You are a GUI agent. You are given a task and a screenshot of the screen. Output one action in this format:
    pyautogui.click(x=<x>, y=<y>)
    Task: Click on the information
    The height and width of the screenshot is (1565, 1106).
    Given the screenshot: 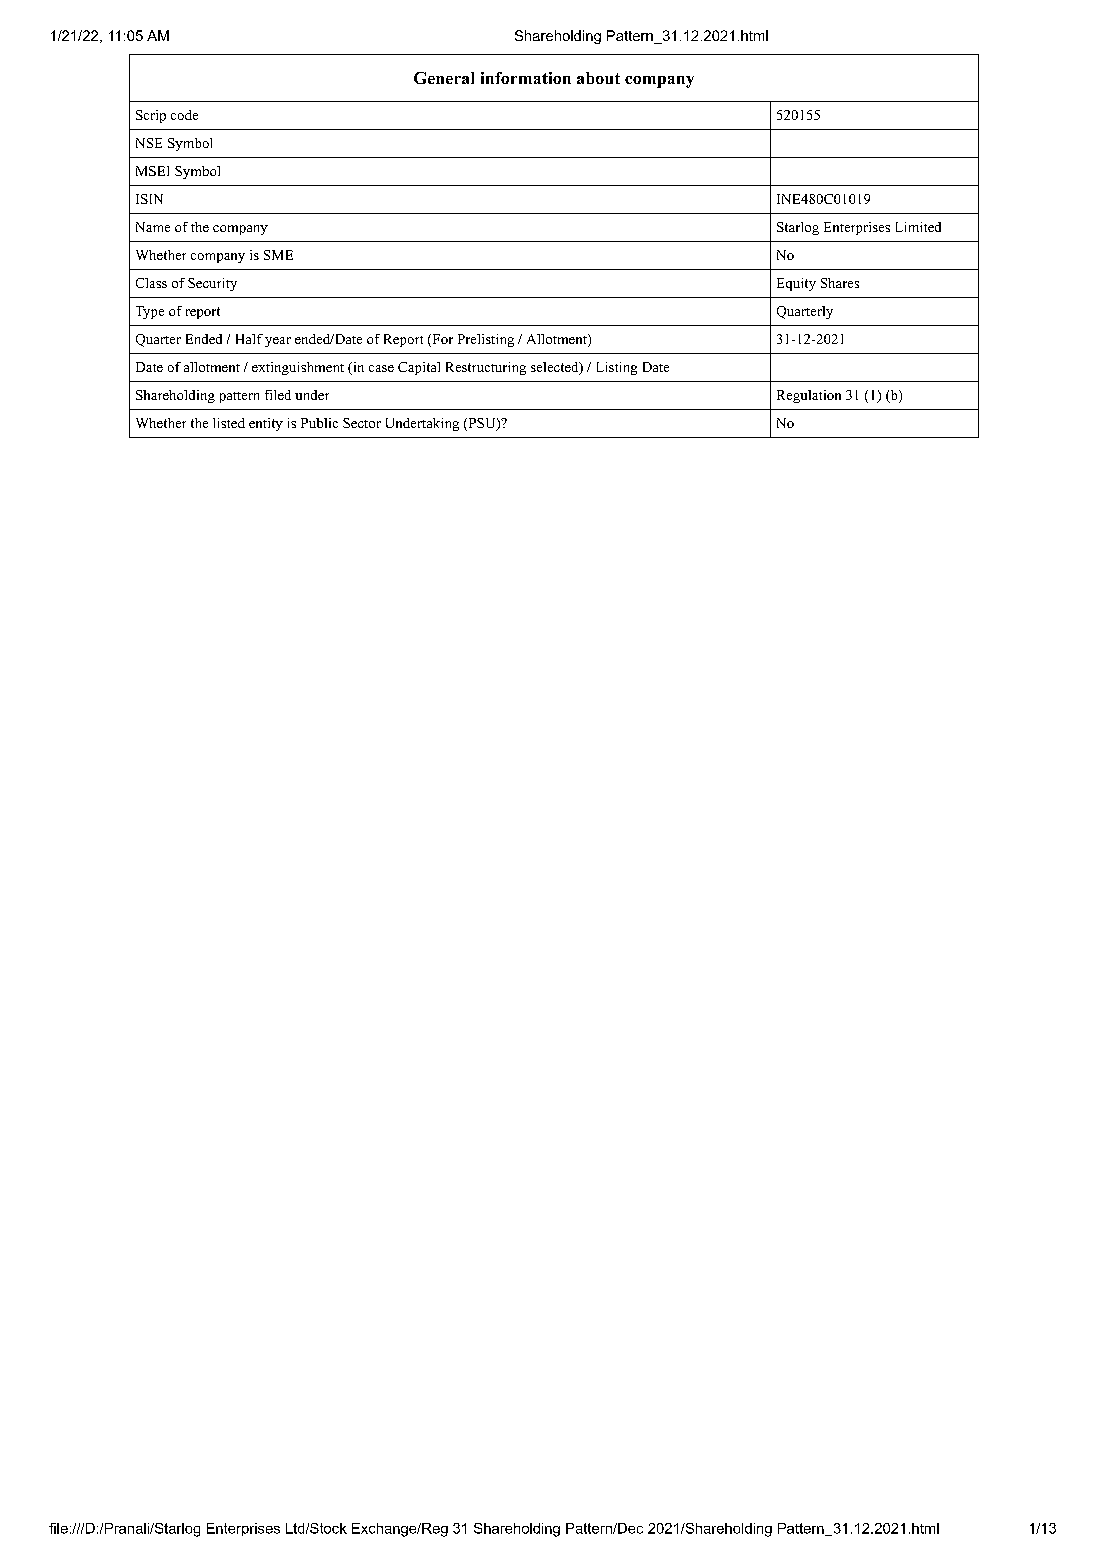 What is the action you would take?
    pyautogui.click(x=526, y=78)
